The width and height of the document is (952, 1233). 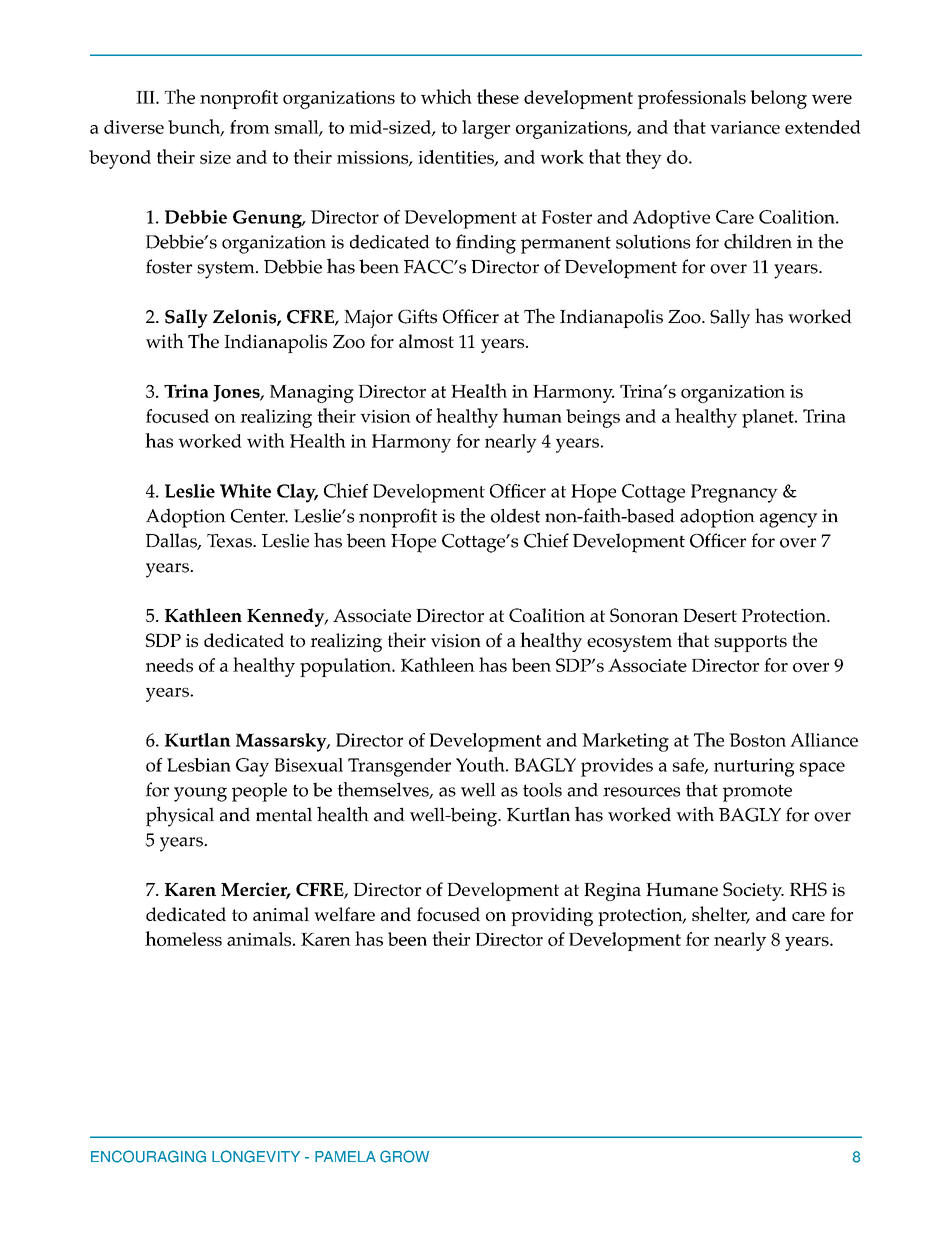 I want to click on variance, so click(x=745, y=127).
